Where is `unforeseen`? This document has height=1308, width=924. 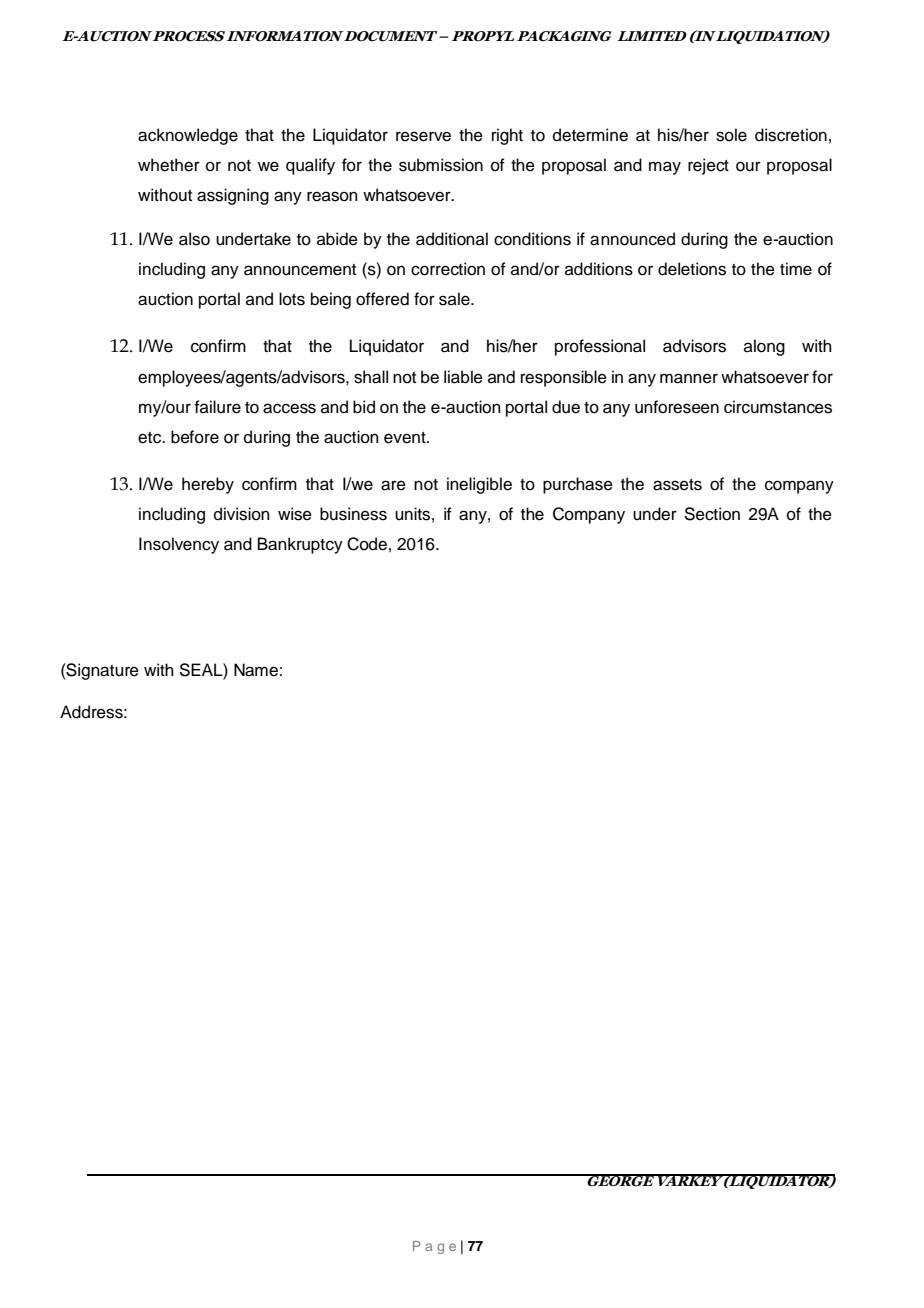
unforeseen is located at coordinates (677, 407).
